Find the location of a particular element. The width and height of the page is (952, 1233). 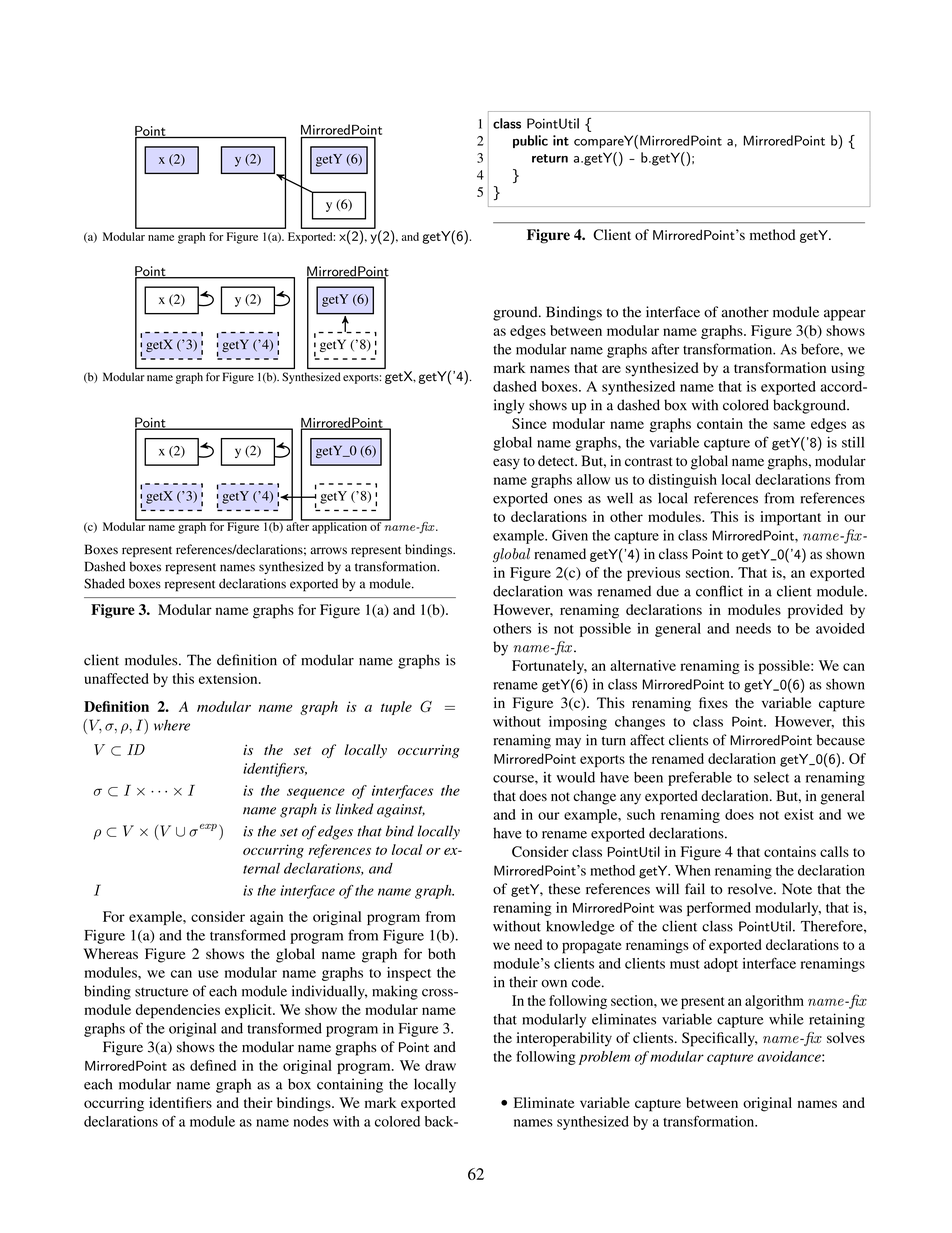

Since is located at coordinates (529, 423).
